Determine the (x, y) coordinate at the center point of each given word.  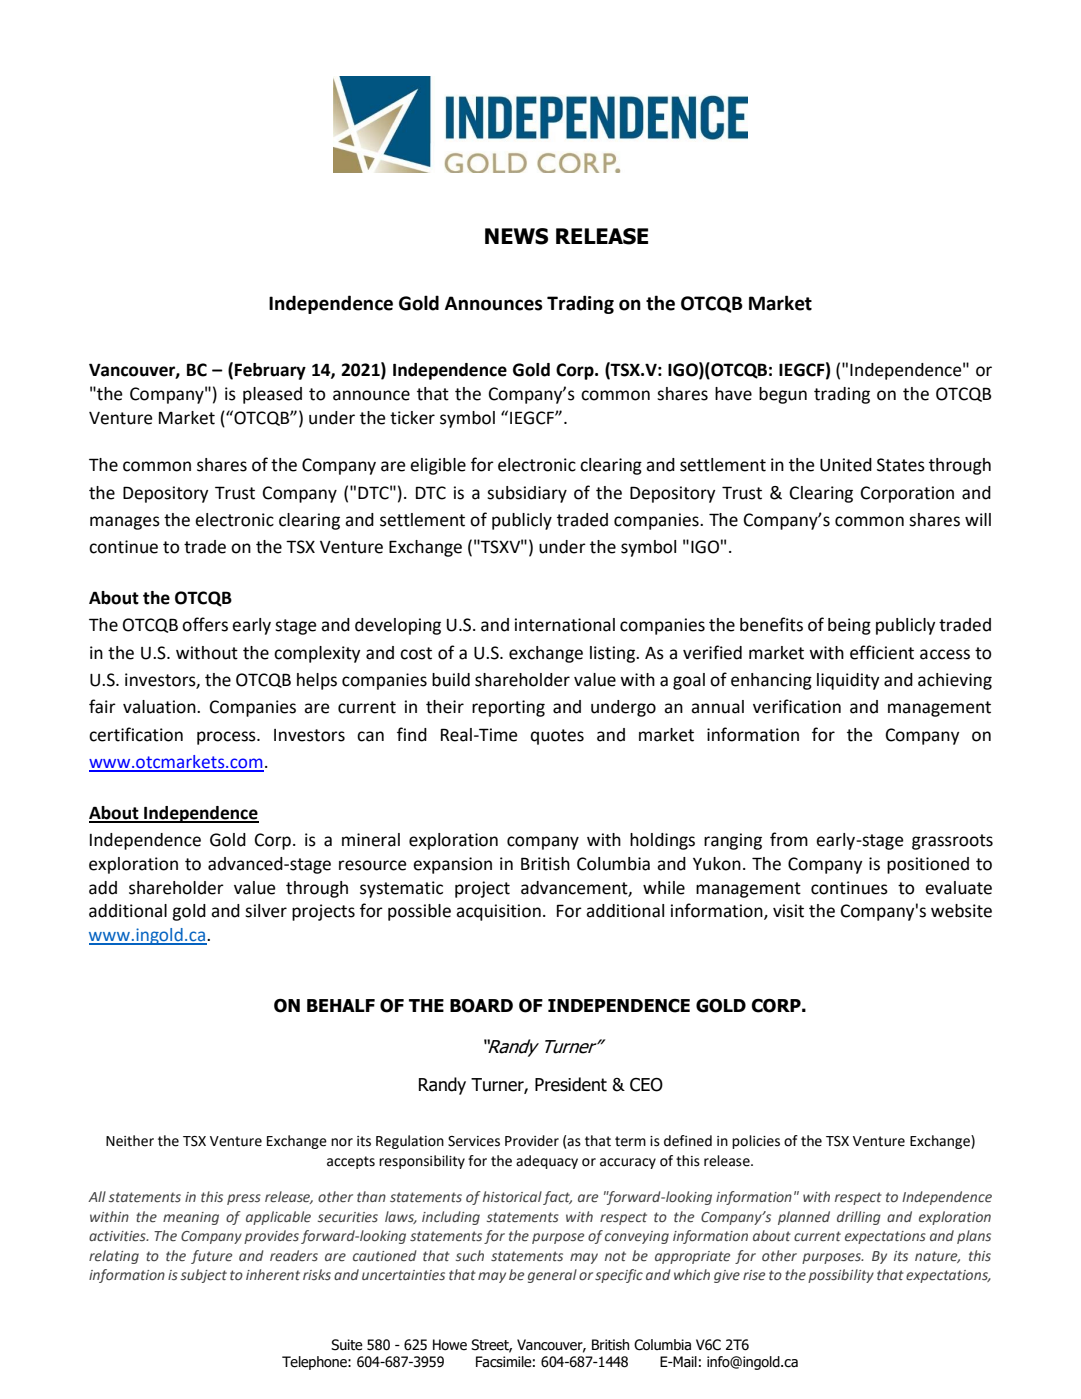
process (227, 738)
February (270, 371)
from (789, 839)
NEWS (516, 236)
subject (204, 1276)
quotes (557, 737)
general (552, 1276)
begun (783, 395)
